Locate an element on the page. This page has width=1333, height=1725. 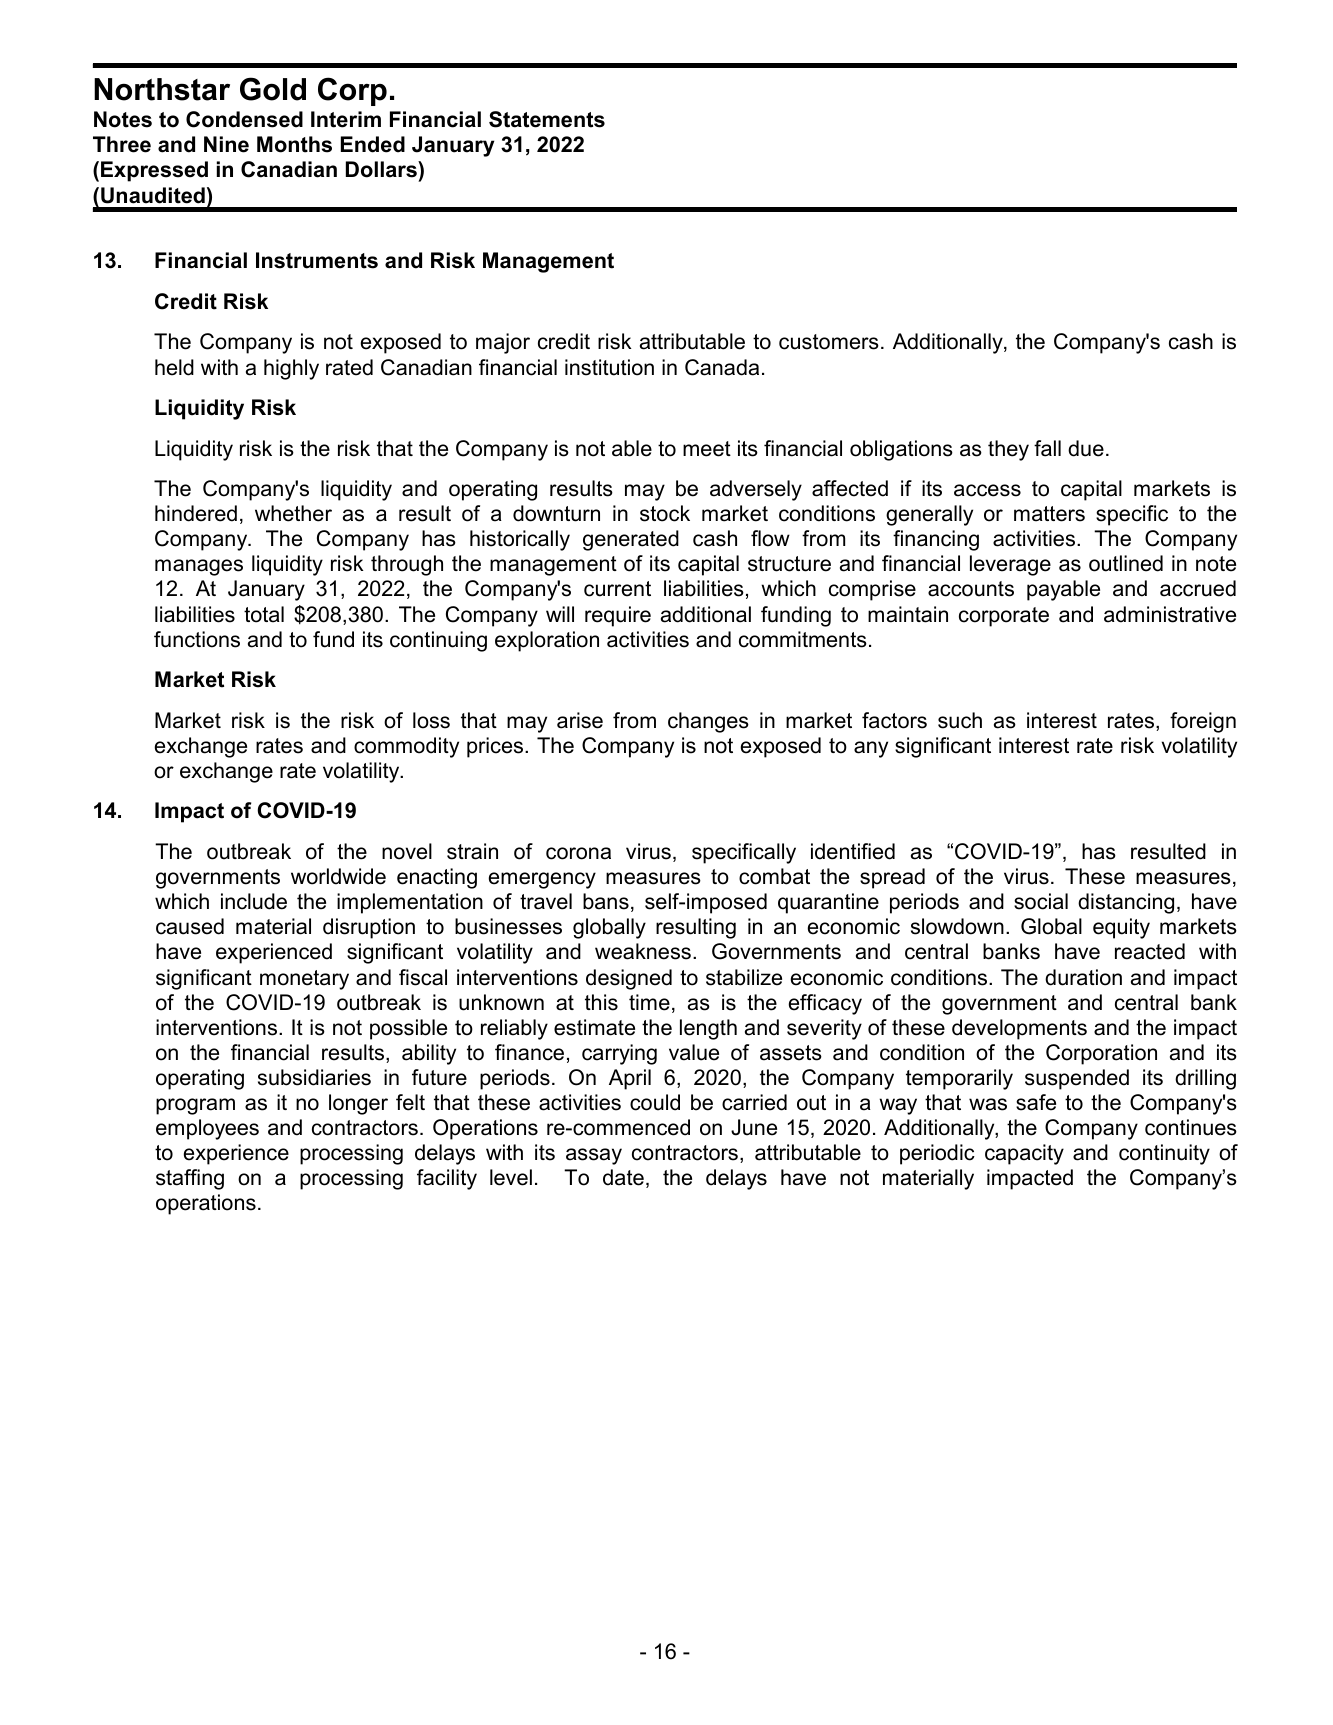
customers is located at coordinates (829, 342).
